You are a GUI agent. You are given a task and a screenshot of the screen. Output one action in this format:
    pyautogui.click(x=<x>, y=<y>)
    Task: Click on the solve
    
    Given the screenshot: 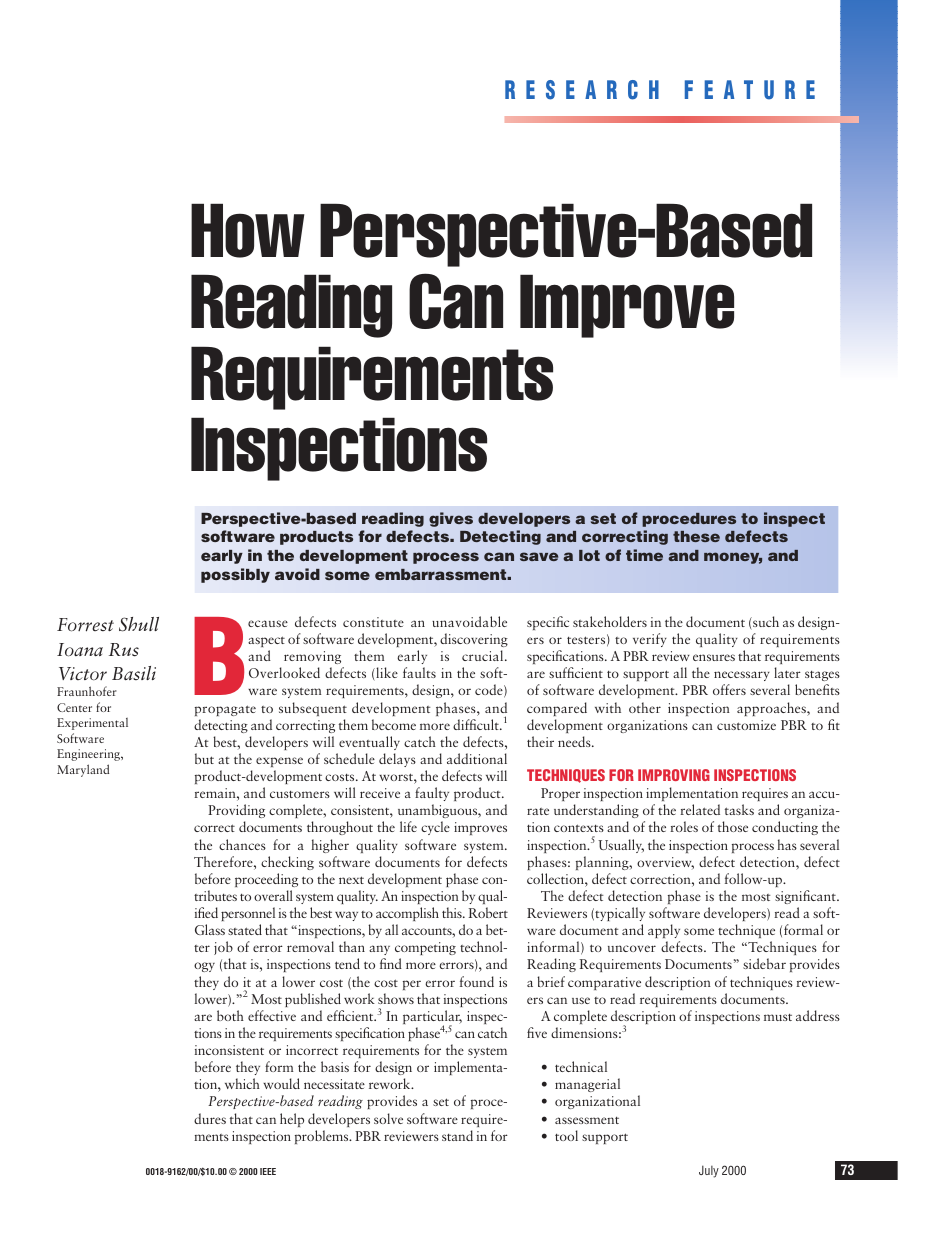 What is the action you would take?
    pyautogui.click(x=388, y=1118)
